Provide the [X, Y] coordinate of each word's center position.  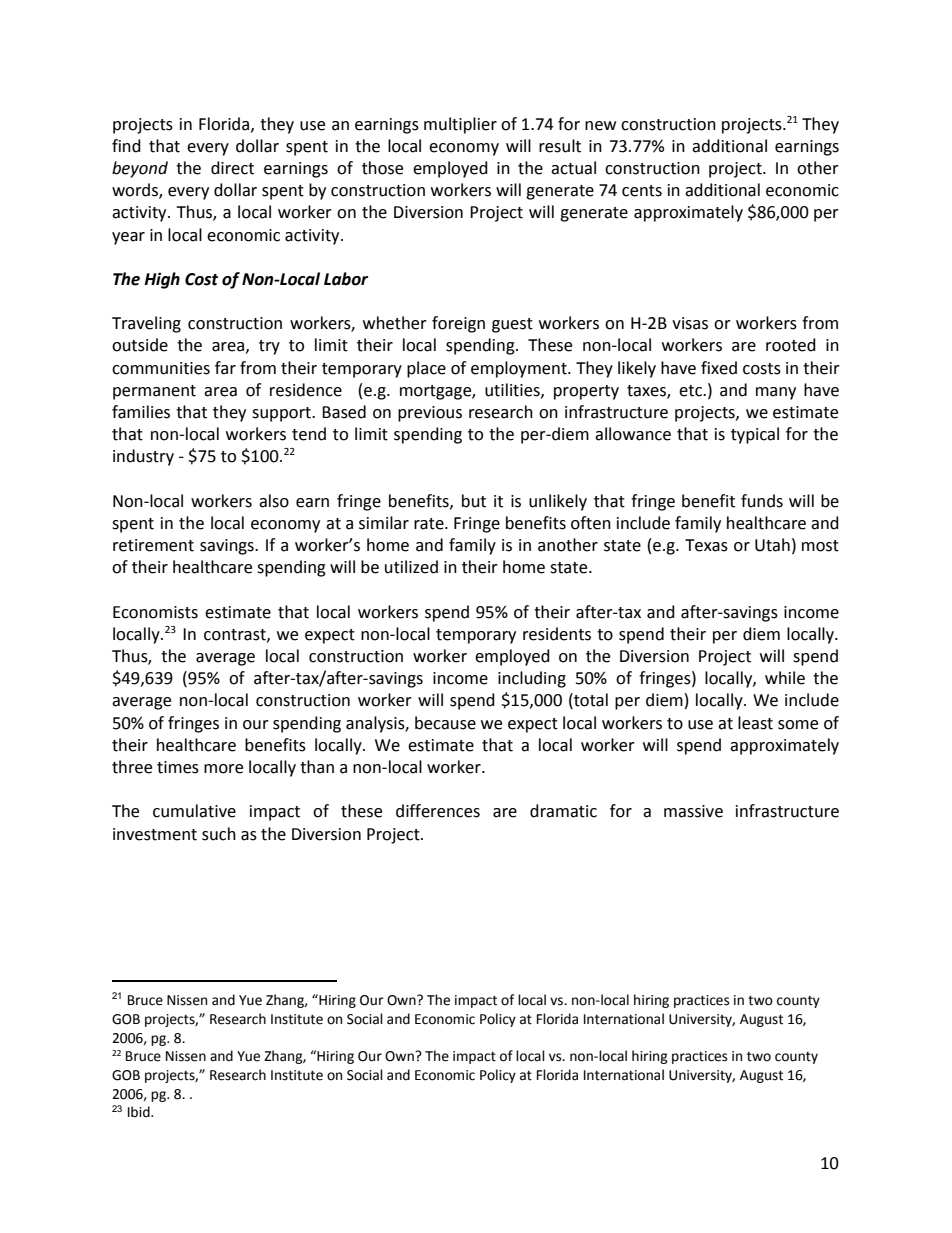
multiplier [460, 125]
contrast [236, 635]
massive [693, 811]
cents [642, 191]
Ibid [140, 1112]
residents [557, 634]
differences [438, 811]
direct [232, 168]
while [785, 678]
